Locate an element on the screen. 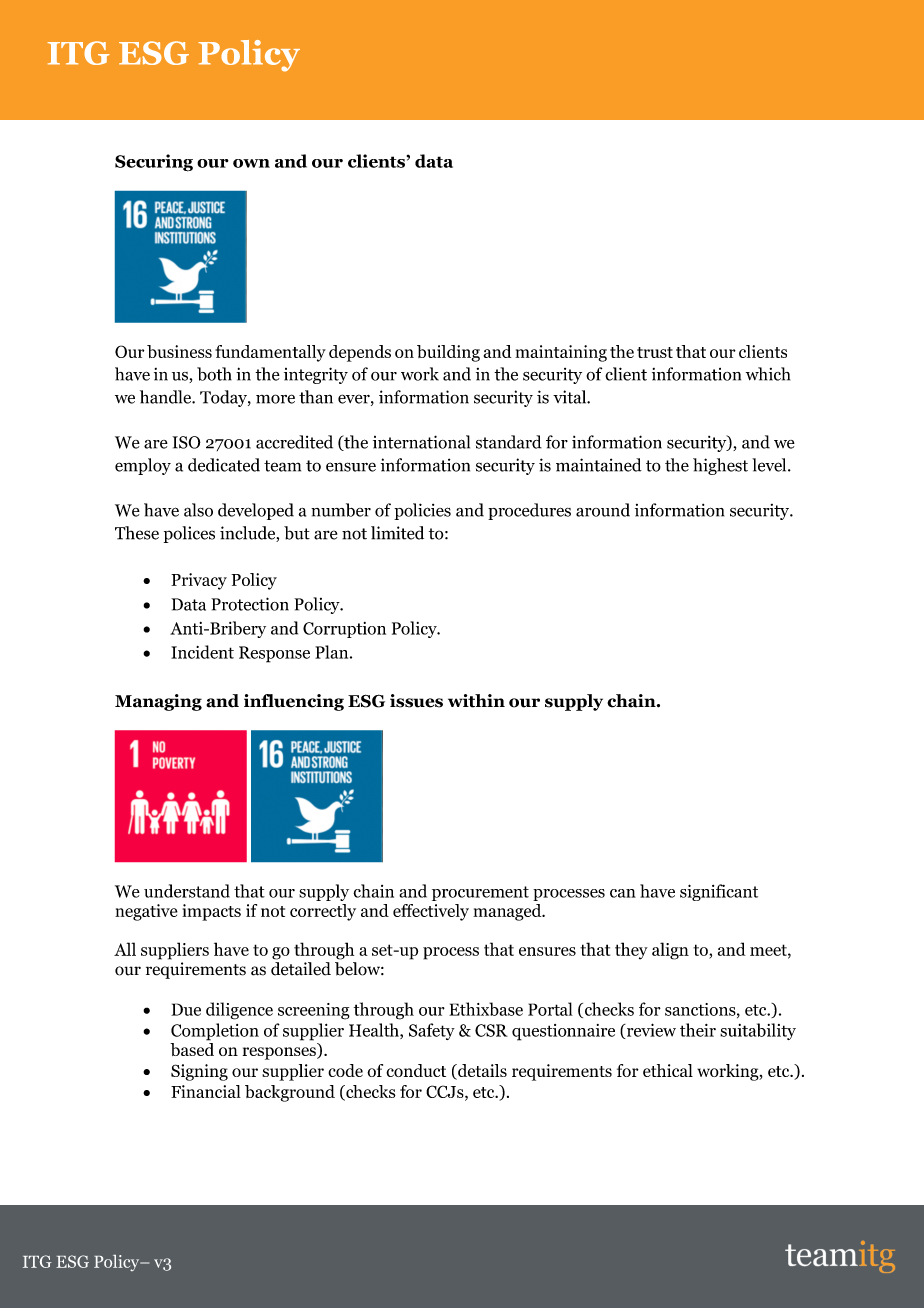  details is located at coordinates (481, 1072).
